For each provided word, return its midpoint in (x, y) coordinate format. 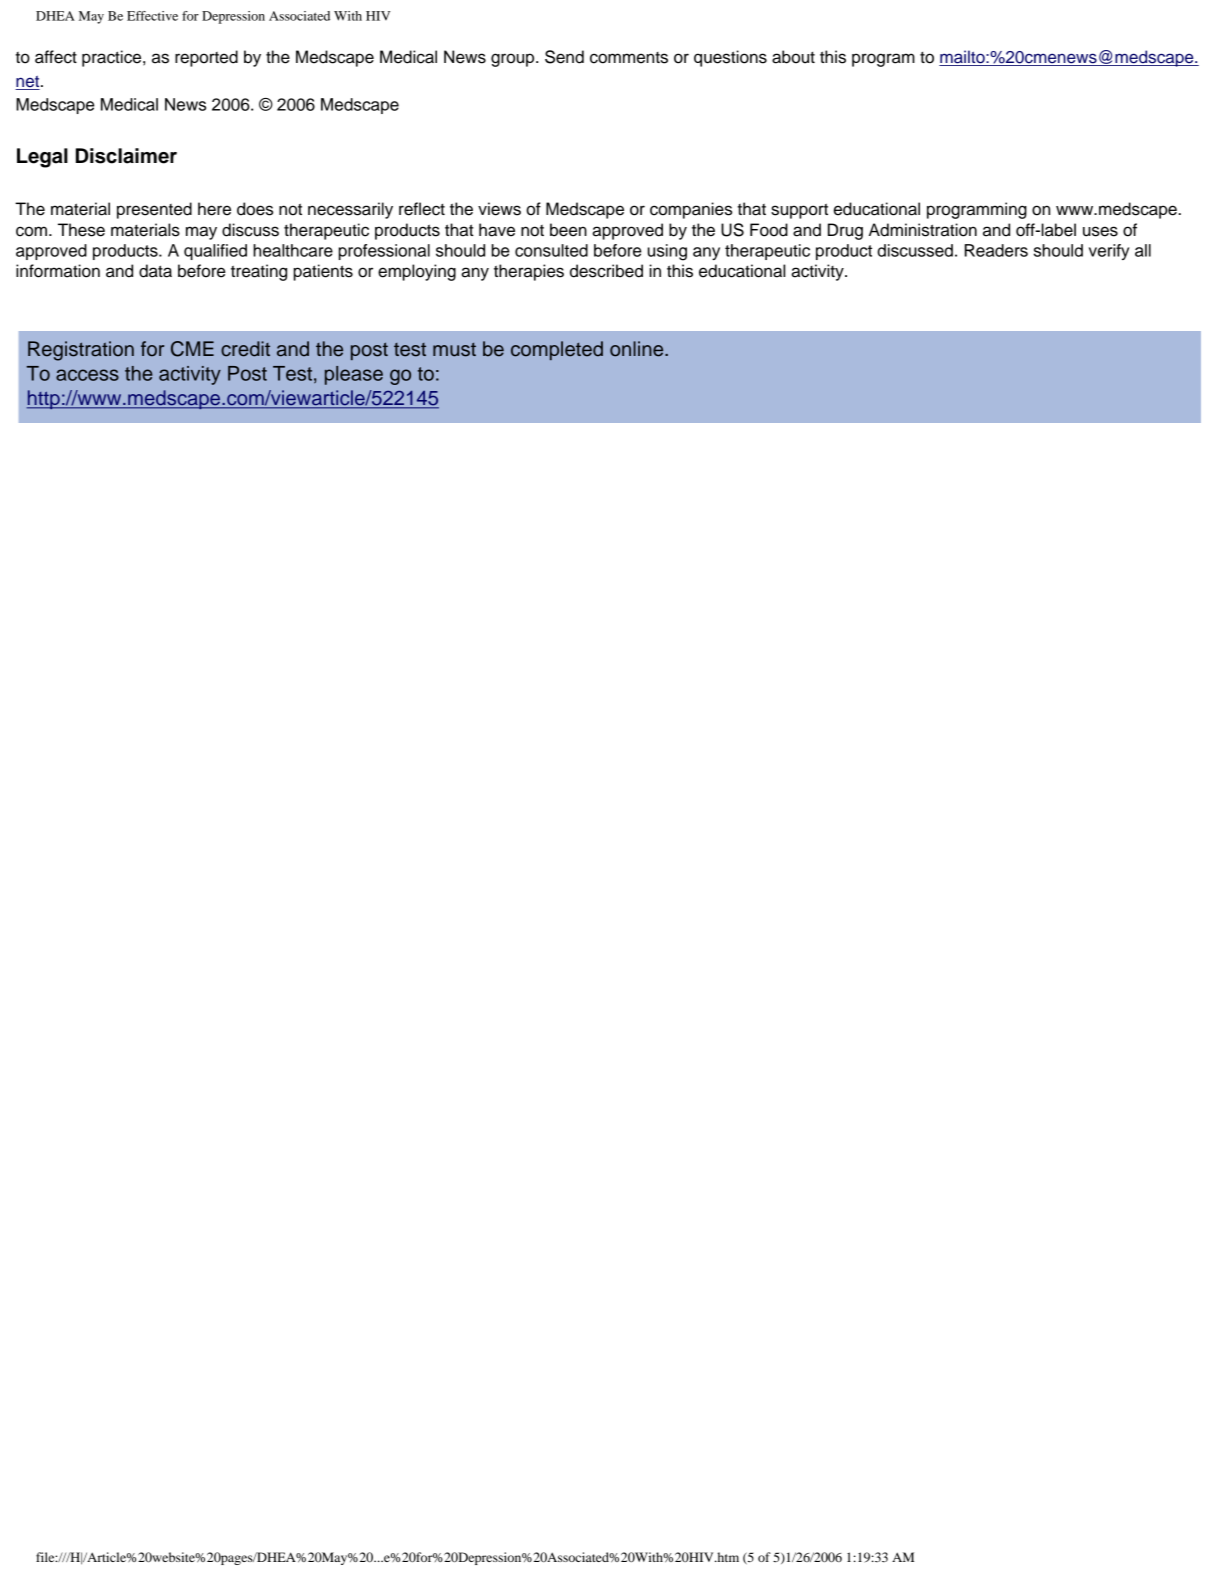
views (499, 209)
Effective (152, 16)
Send (564, 57)
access (87, 375)
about (793, 57)
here (214, 209)
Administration (923, 230)
